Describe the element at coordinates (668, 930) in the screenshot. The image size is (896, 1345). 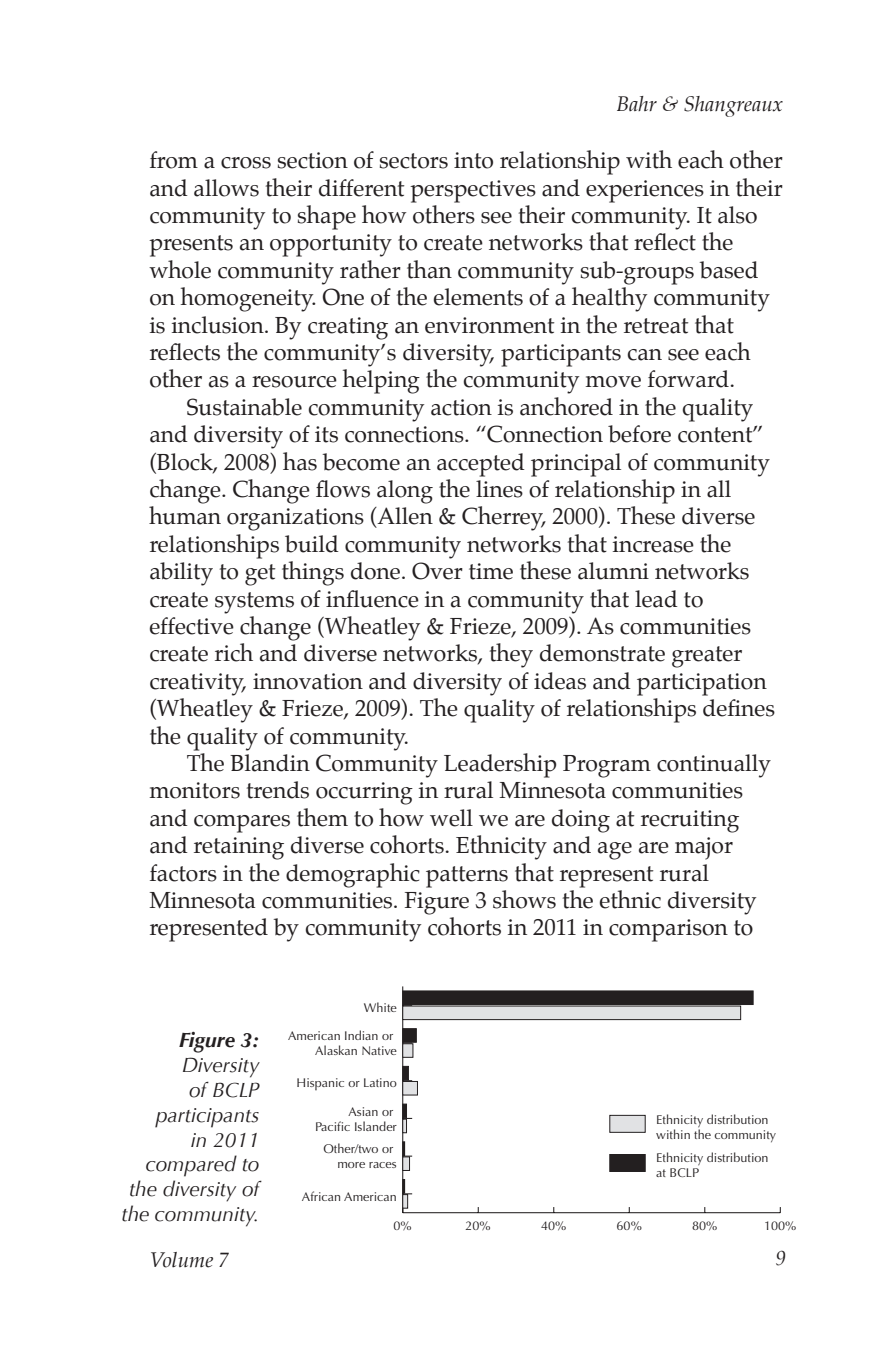
I see `comparison` at that location.
